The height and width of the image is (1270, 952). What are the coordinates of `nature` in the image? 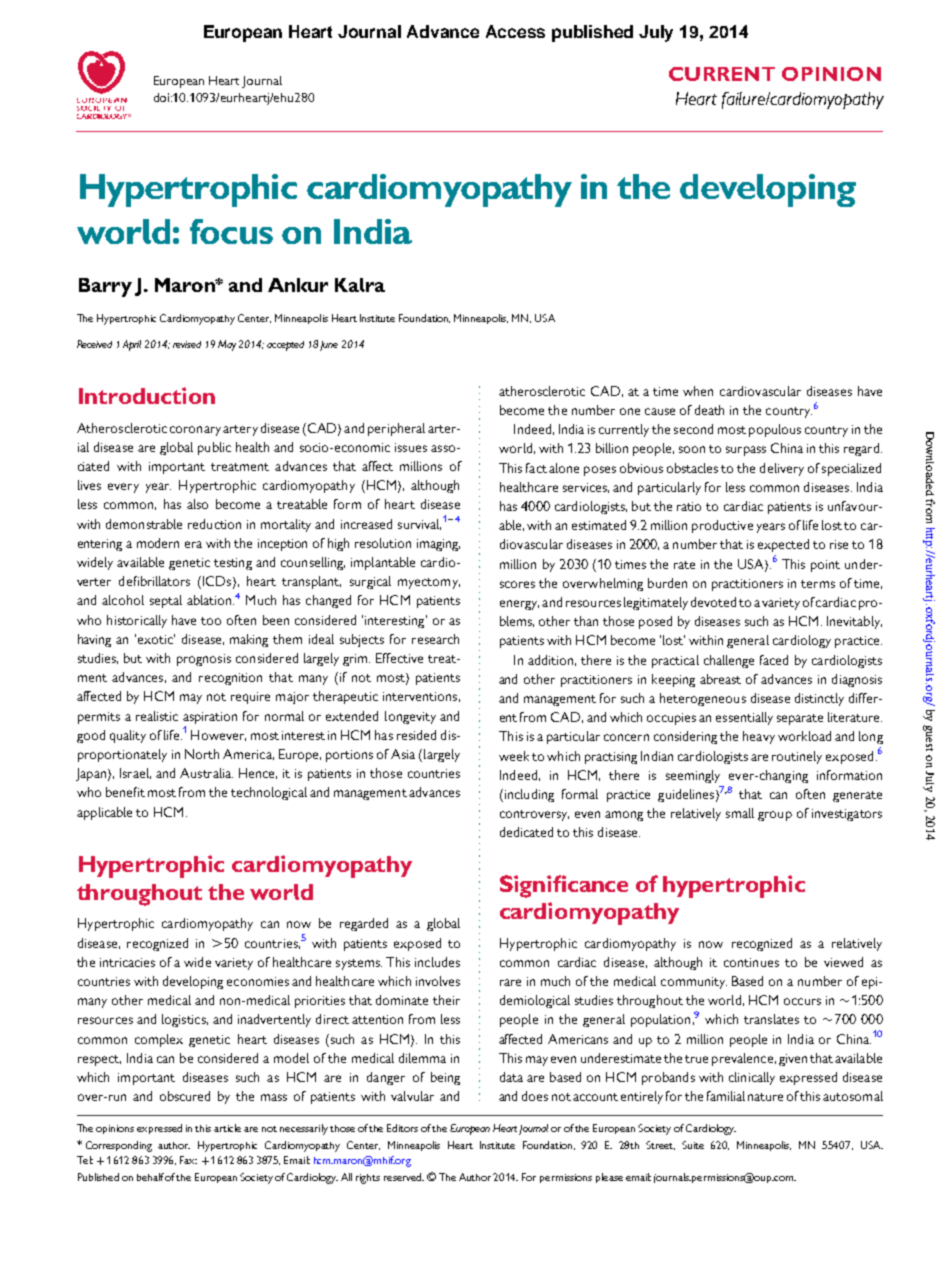 It's located at (765, 1097).
